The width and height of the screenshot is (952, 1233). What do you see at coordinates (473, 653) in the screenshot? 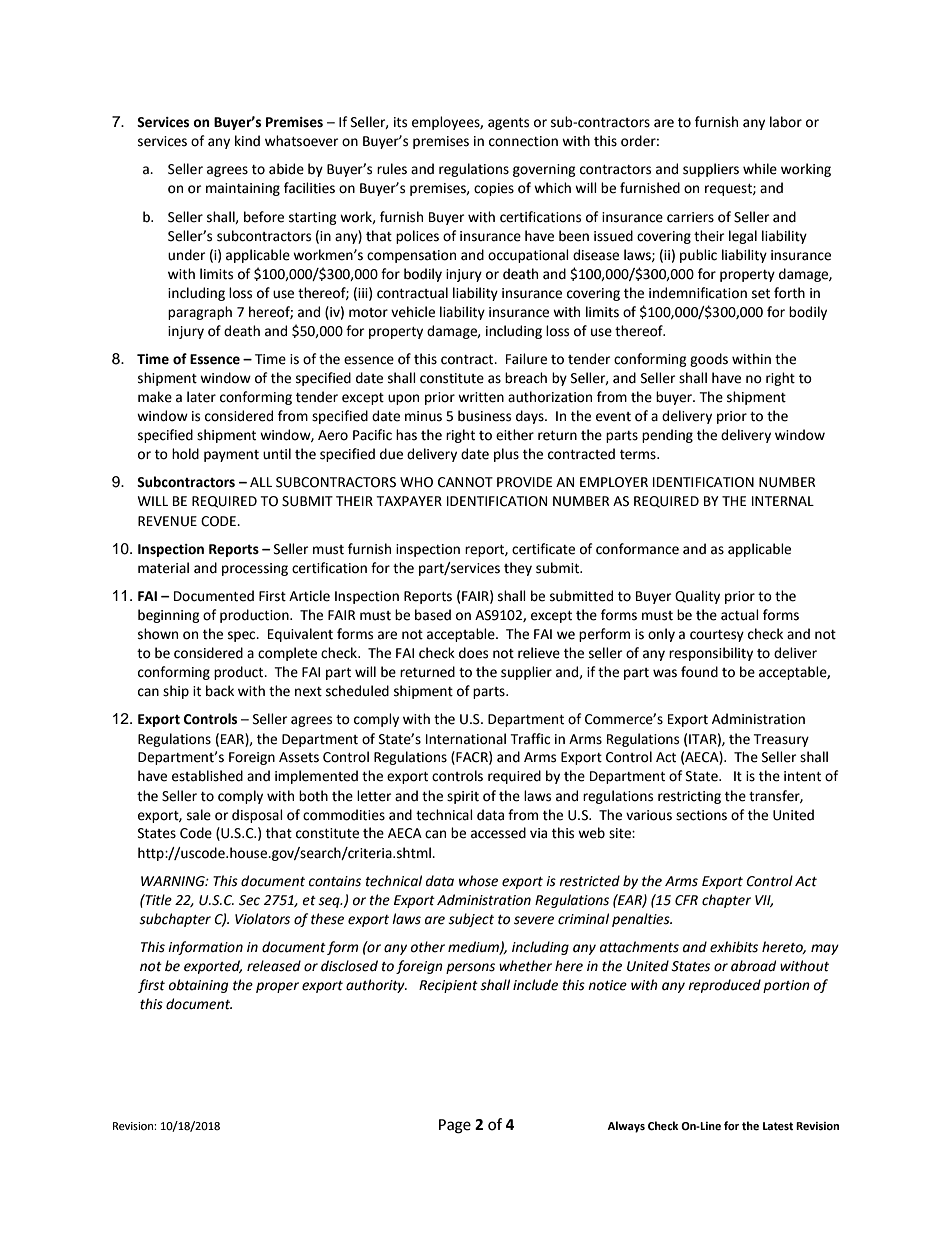
I see `does` at bounding box center [473, 653].
